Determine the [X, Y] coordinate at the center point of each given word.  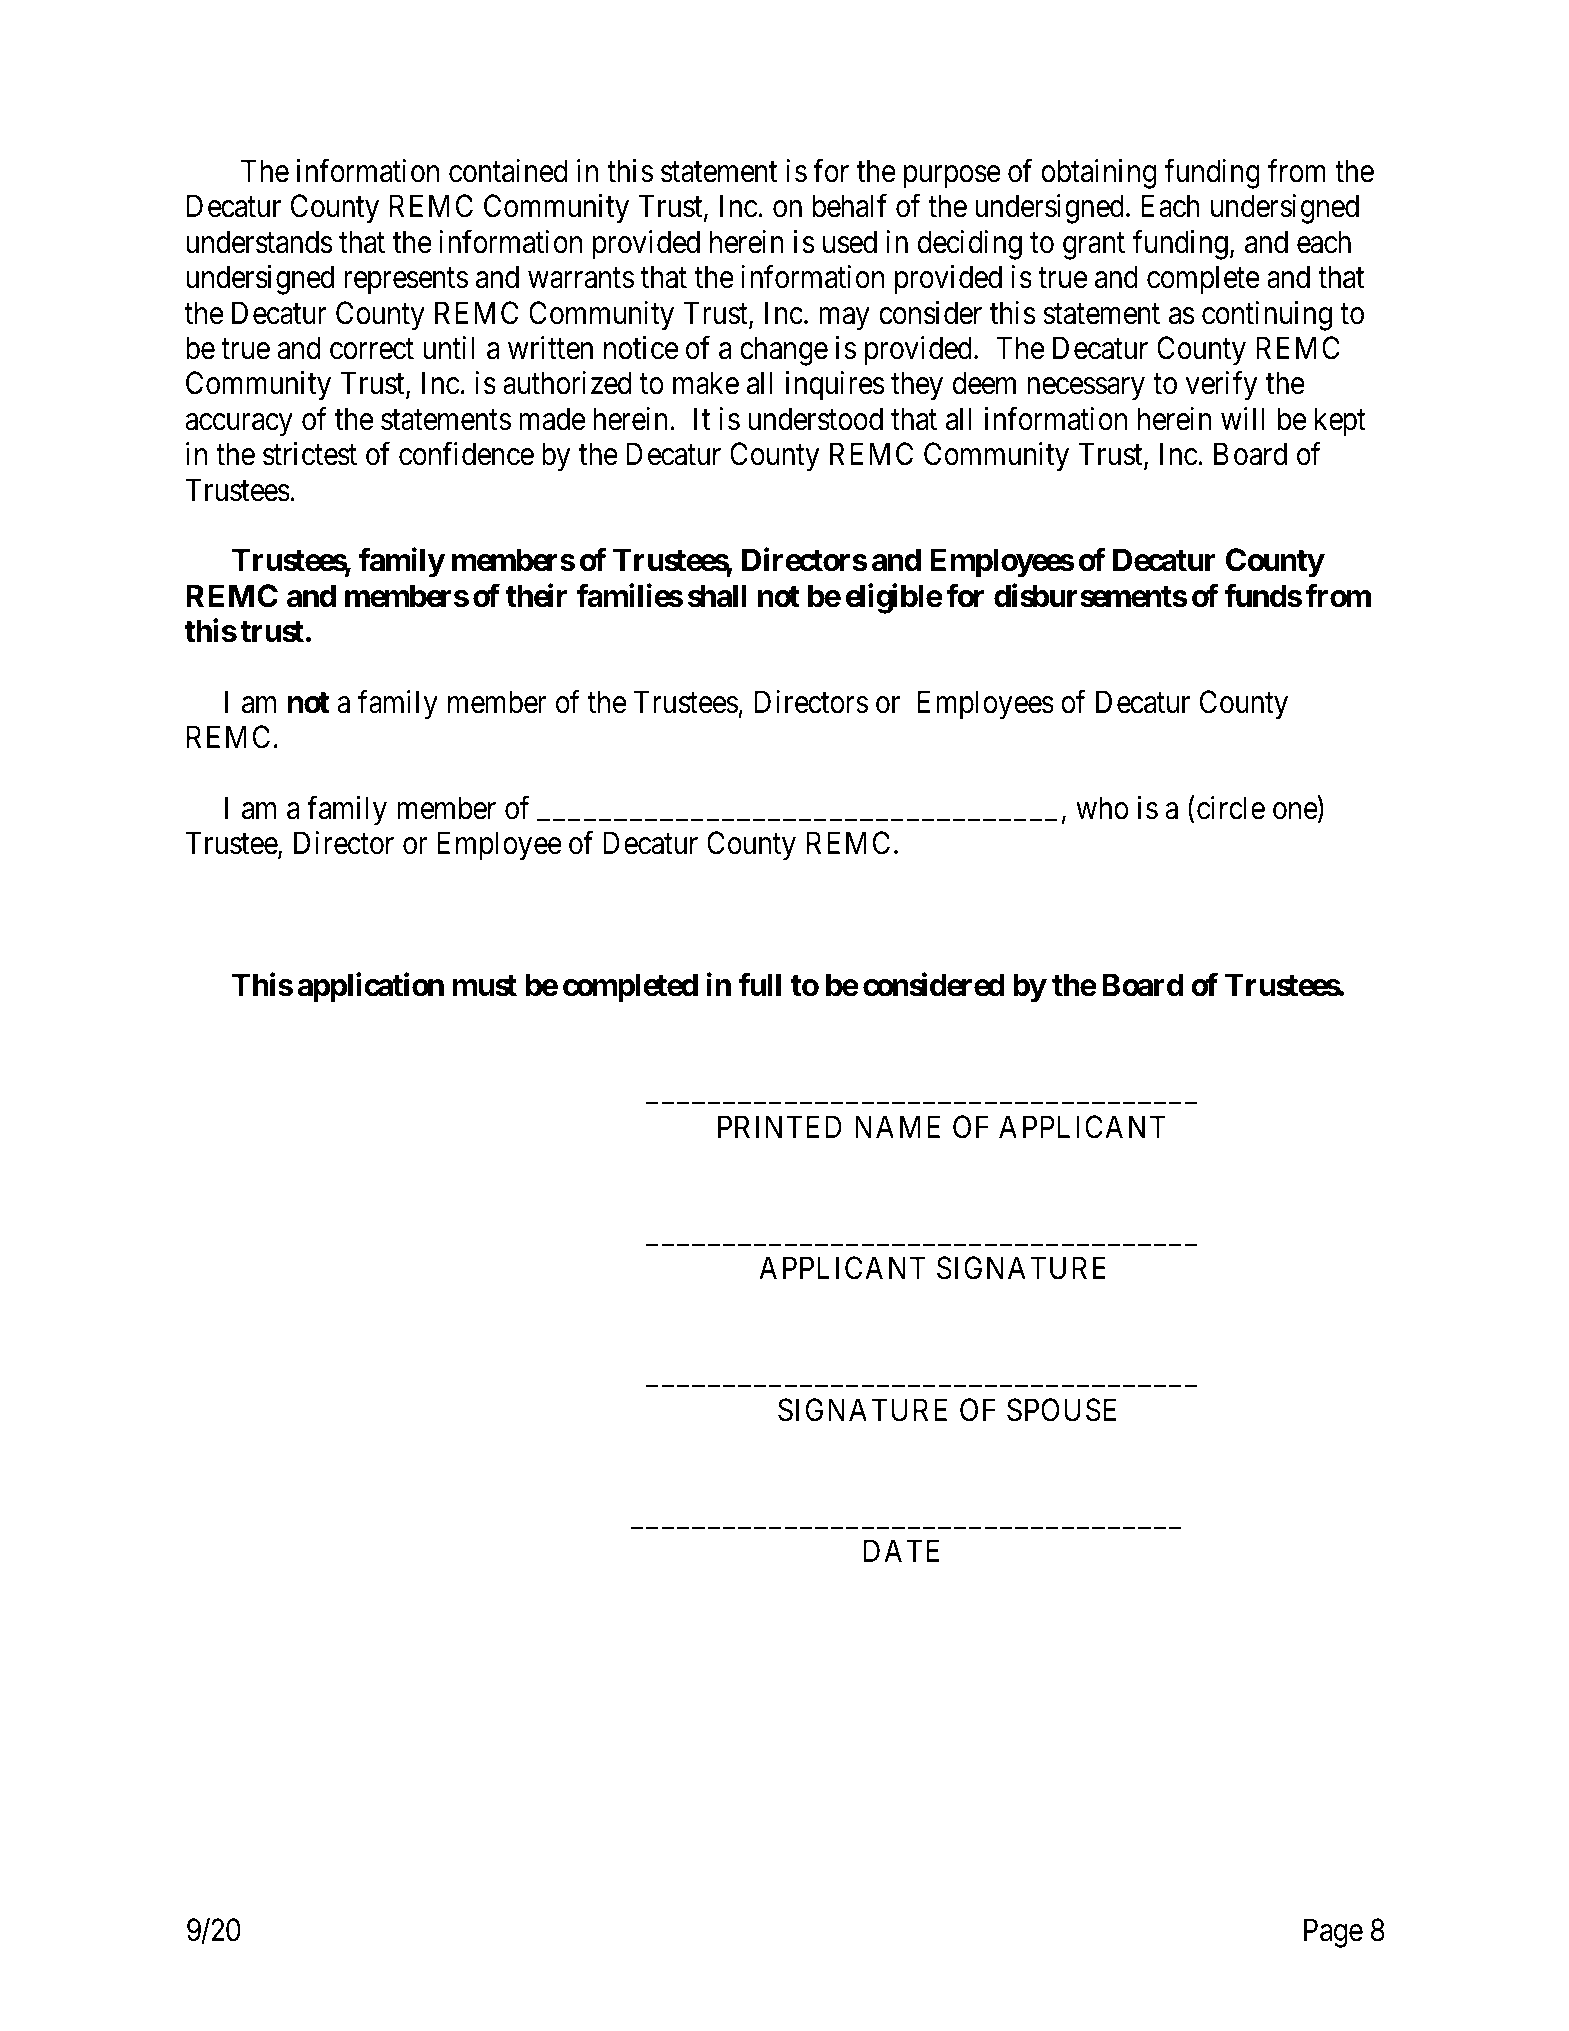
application [371, 988]
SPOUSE [1061, 1410]
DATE [901, 1551]
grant [1094, 246]
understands [259, 242]
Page [1333, 1933]
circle [1231, 808]
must [485, 986]
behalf [850, 206]
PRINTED [780, 1126]
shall [717, 596]
